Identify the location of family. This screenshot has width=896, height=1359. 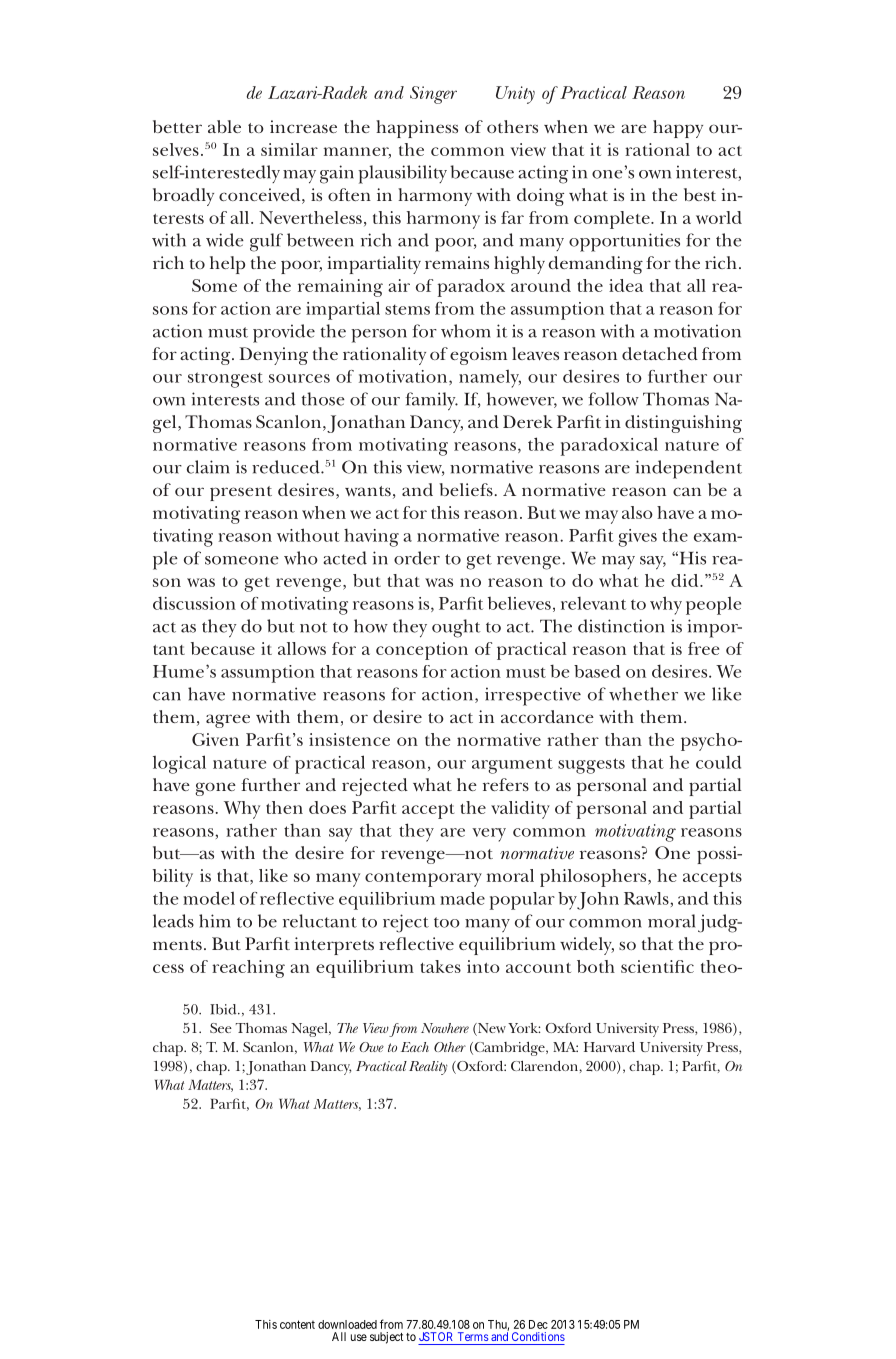
(431, 401).
